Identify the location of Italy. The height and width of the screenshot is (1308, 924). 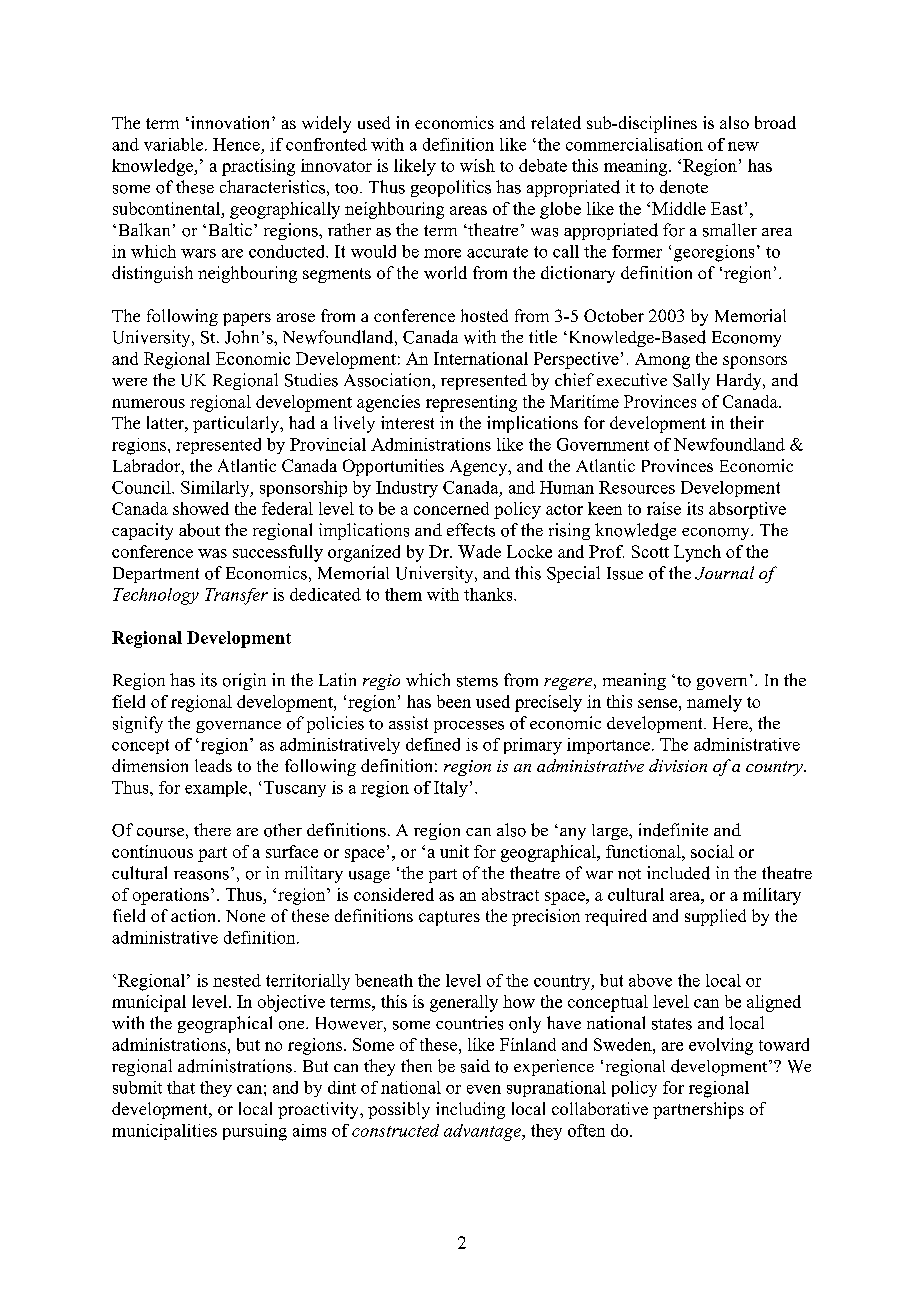
(451, 789).
